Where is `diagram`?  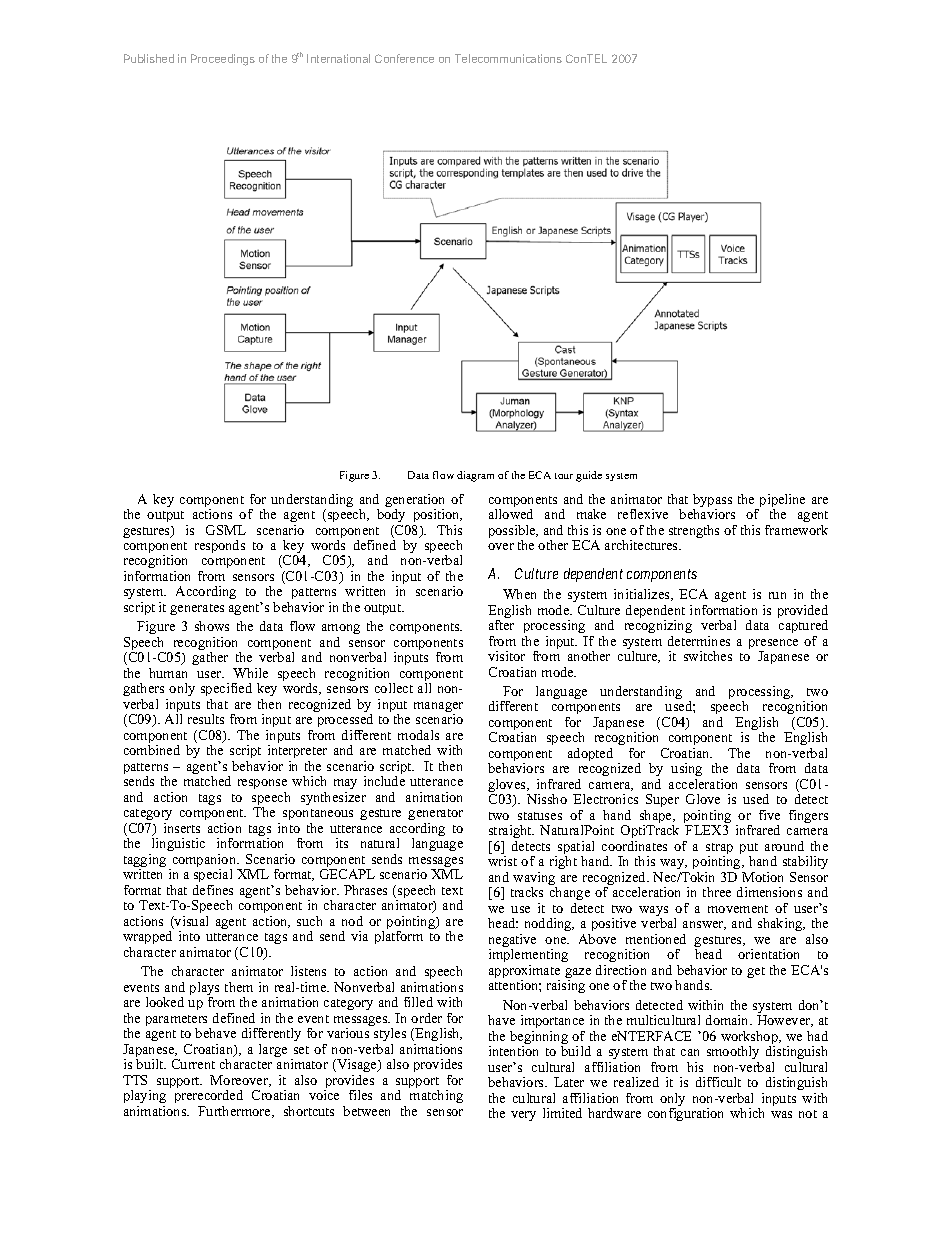 diagram is located at coordinates (475, 476).
